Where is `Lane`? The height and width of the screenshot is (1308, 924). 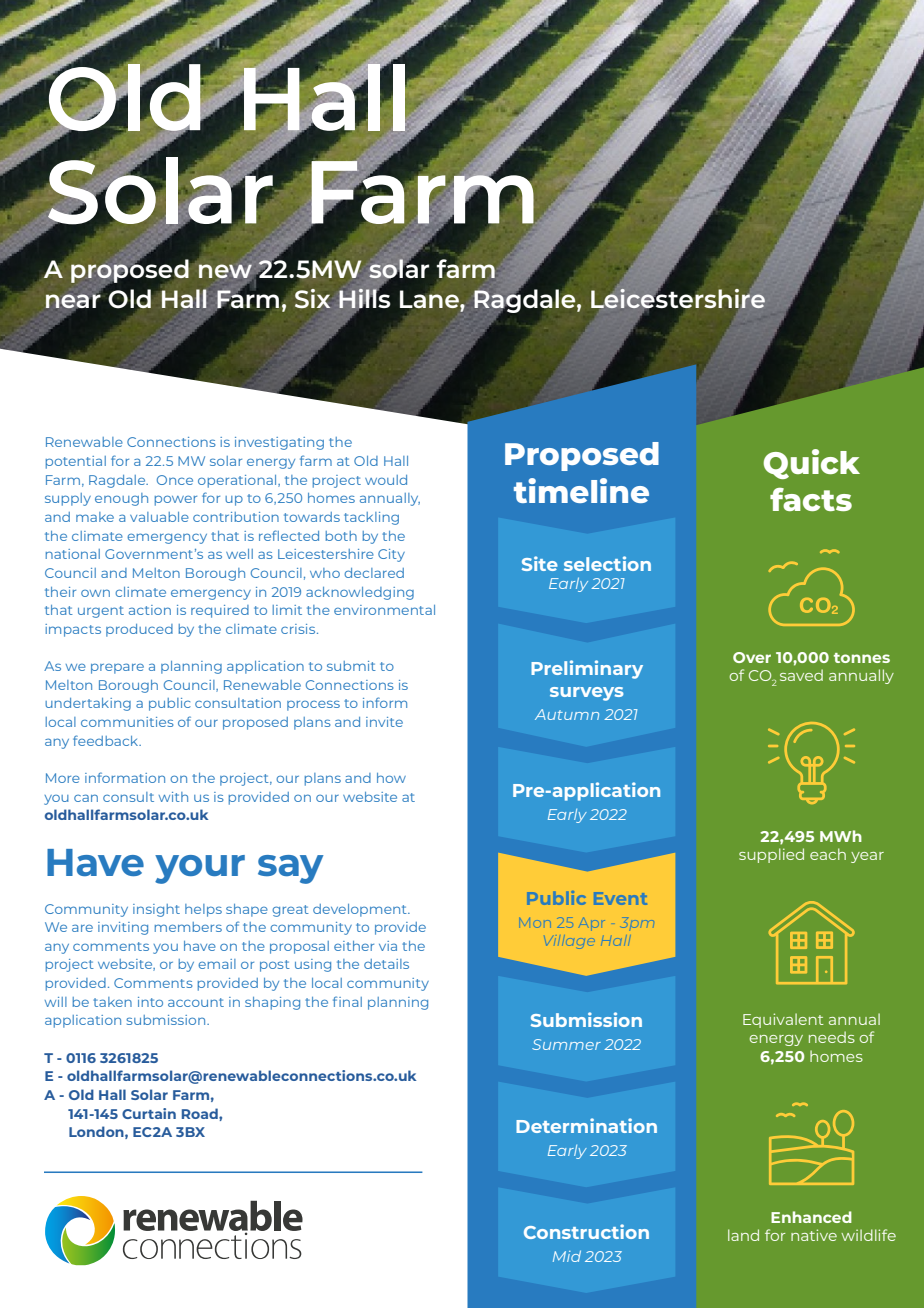
Lane is located at coordinates (429, 299).
